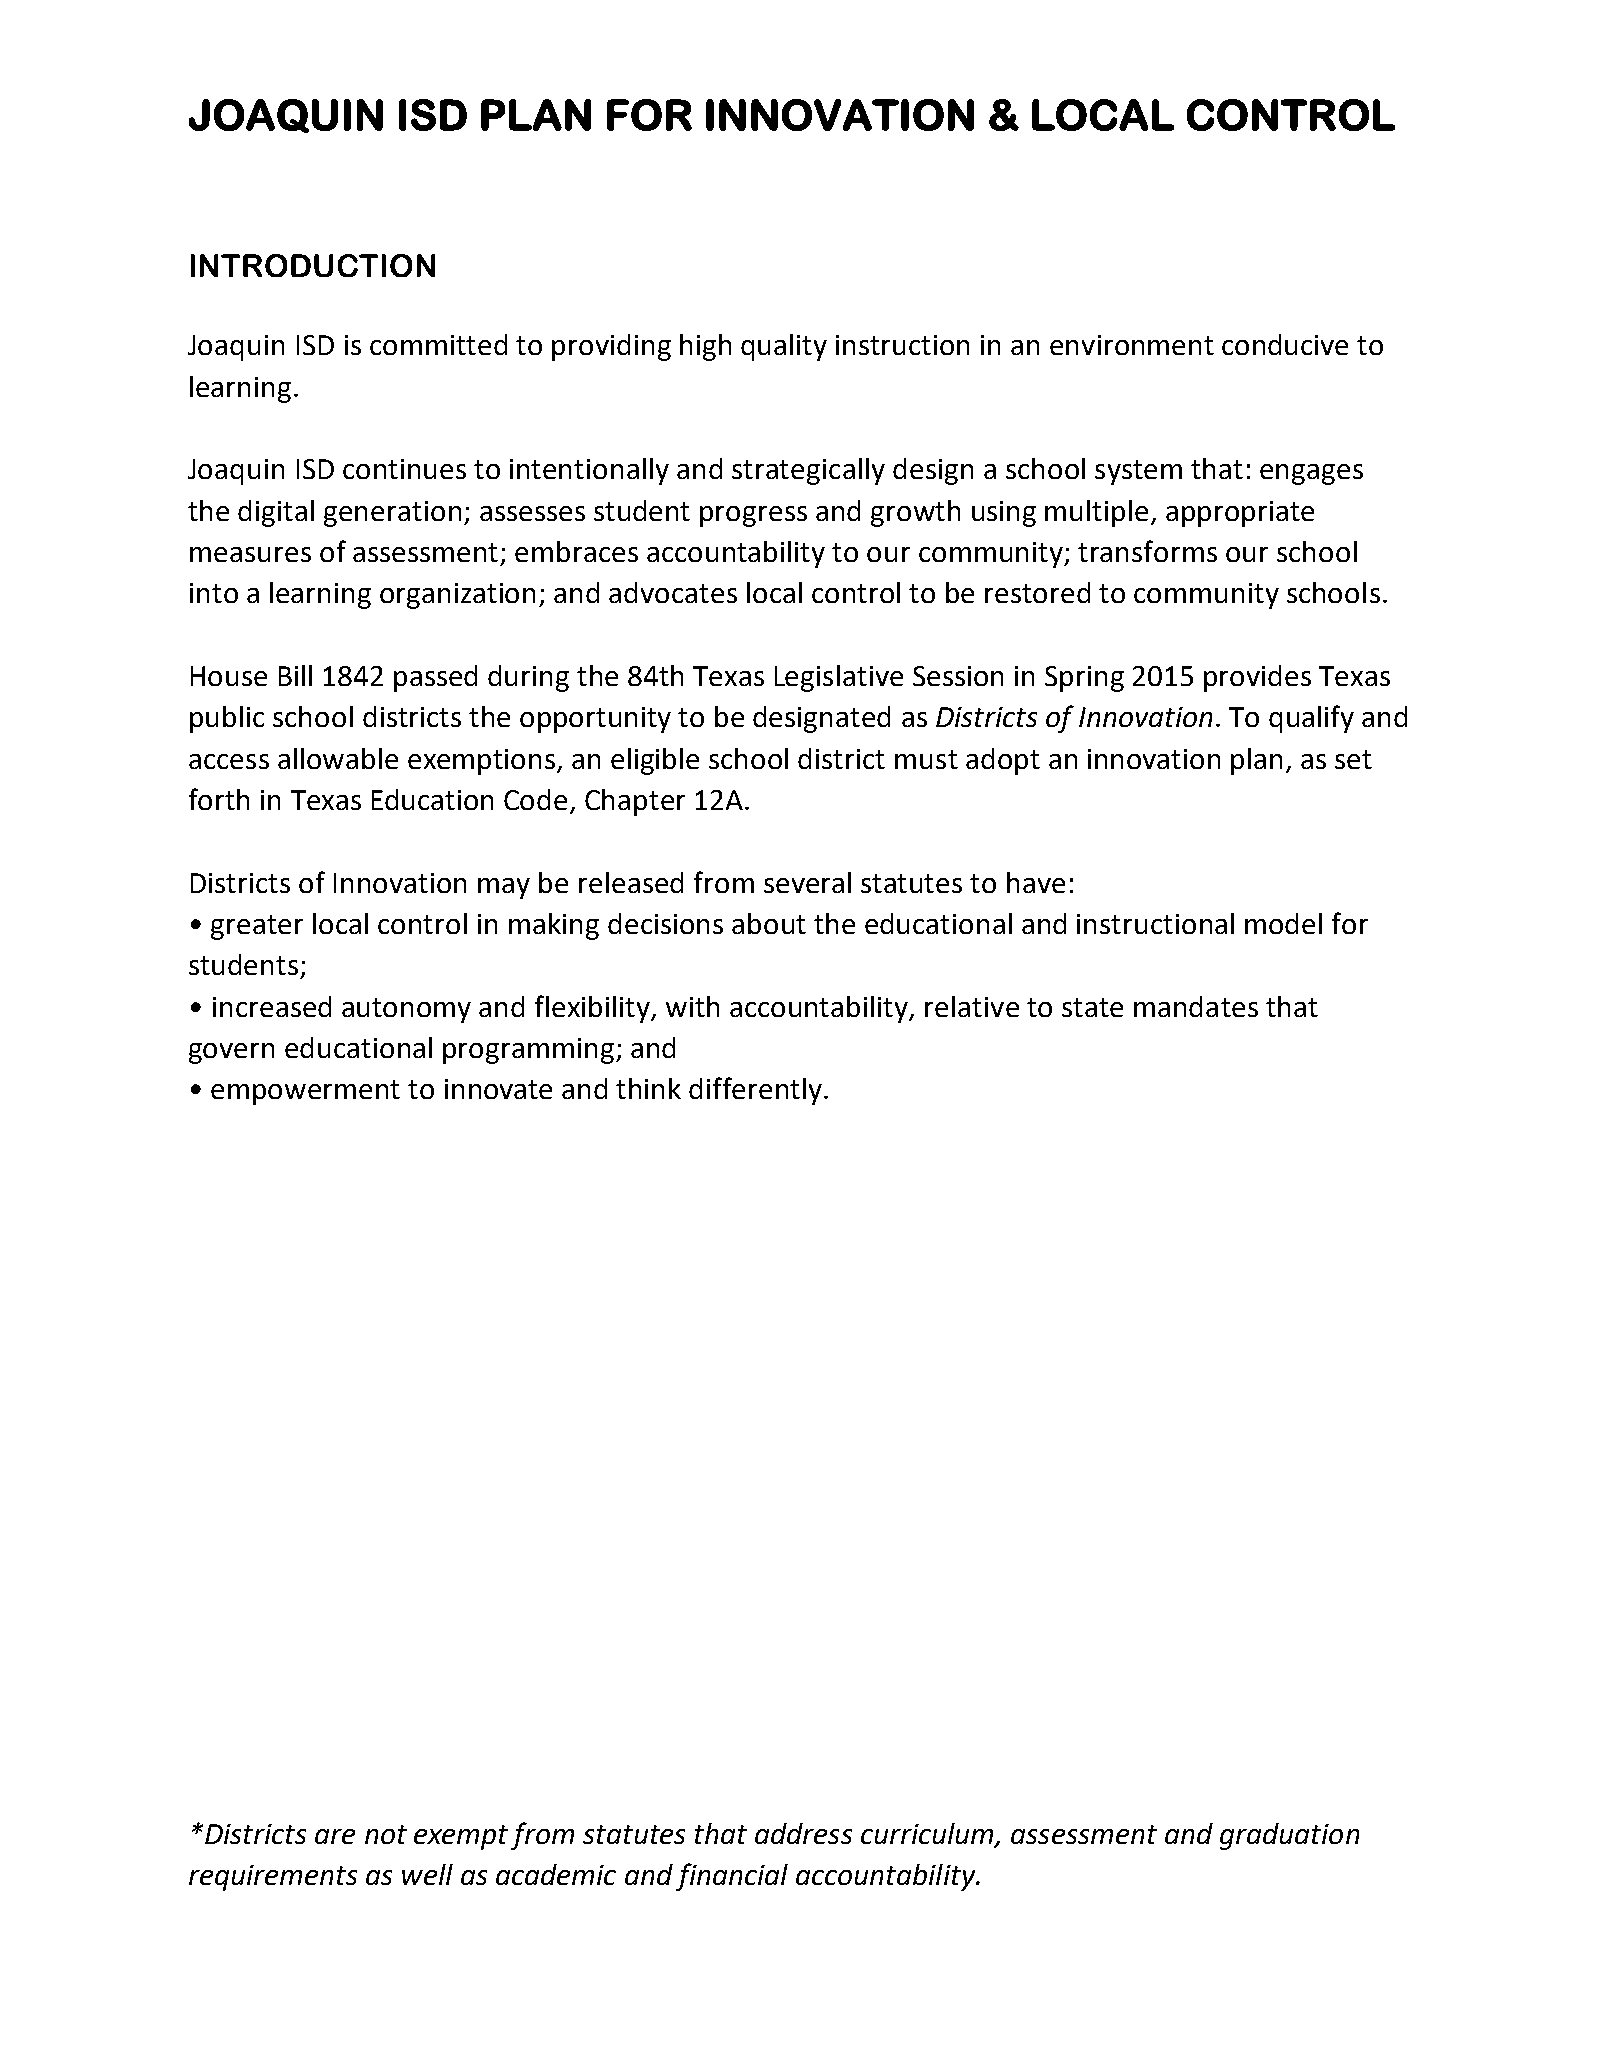  I want to click on are, so click(335, 1836).
